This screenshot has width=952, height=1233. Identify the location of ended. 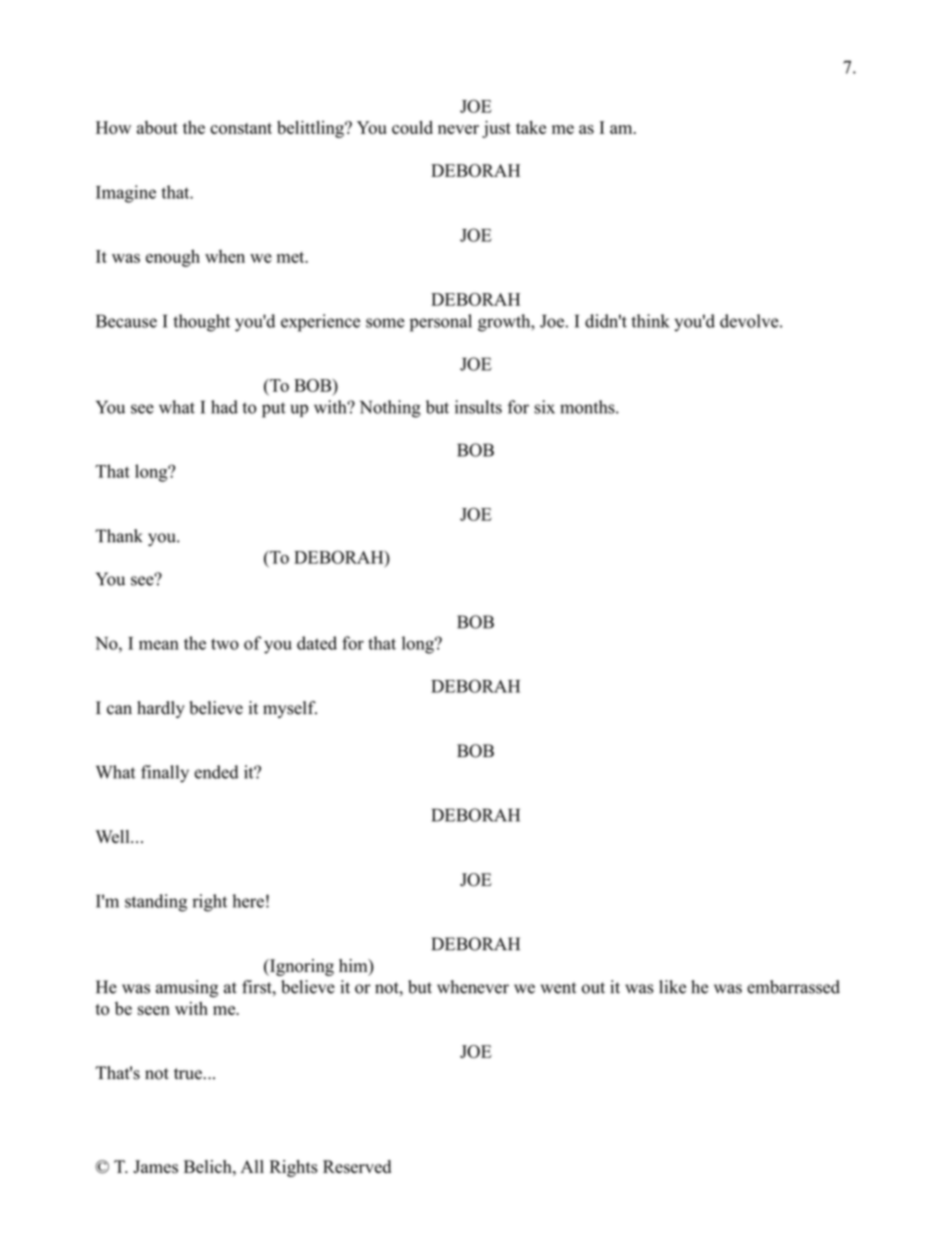
(216, 772).
